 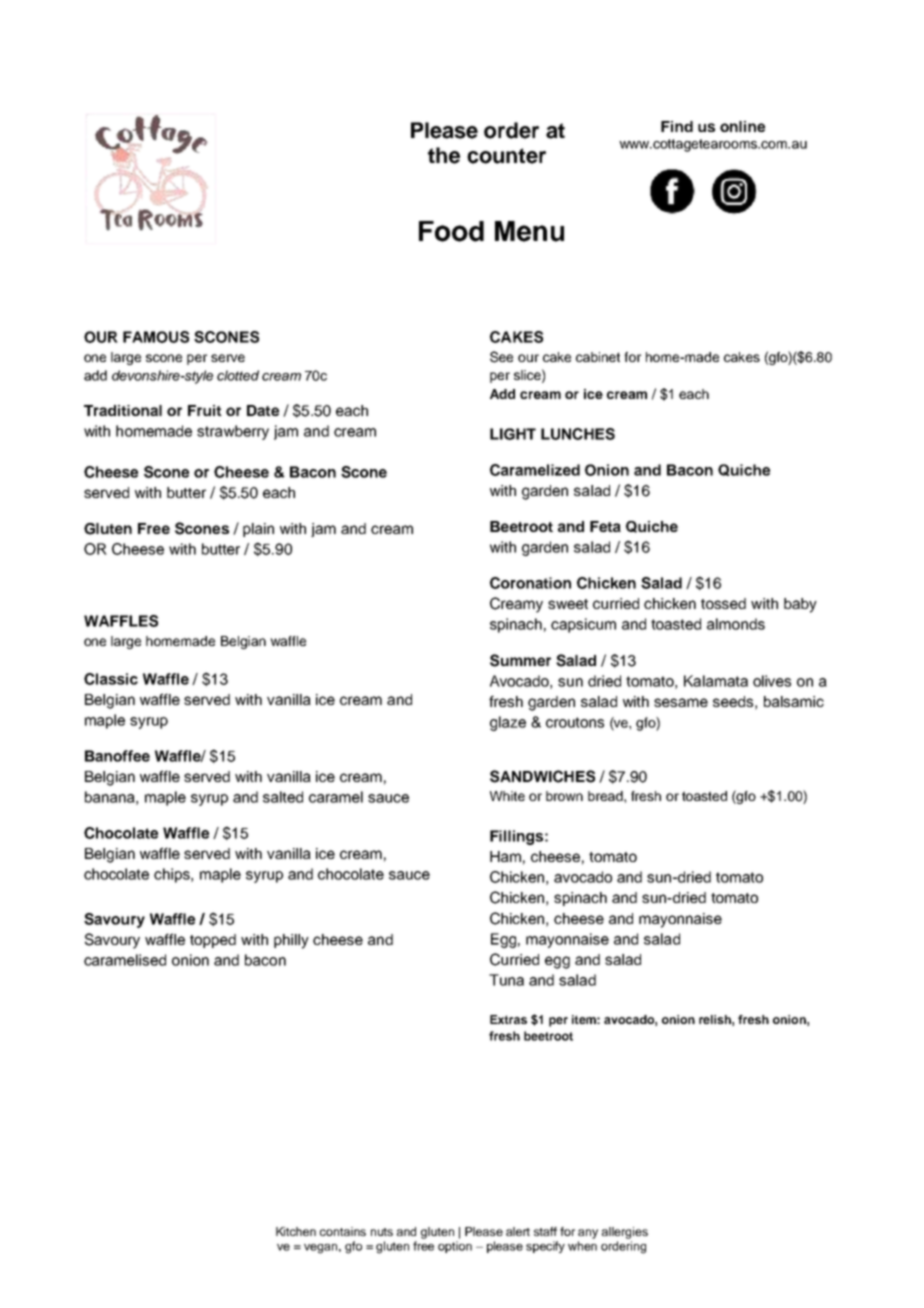 I want to click on FAMOUS, so click(x=156, y=337).
